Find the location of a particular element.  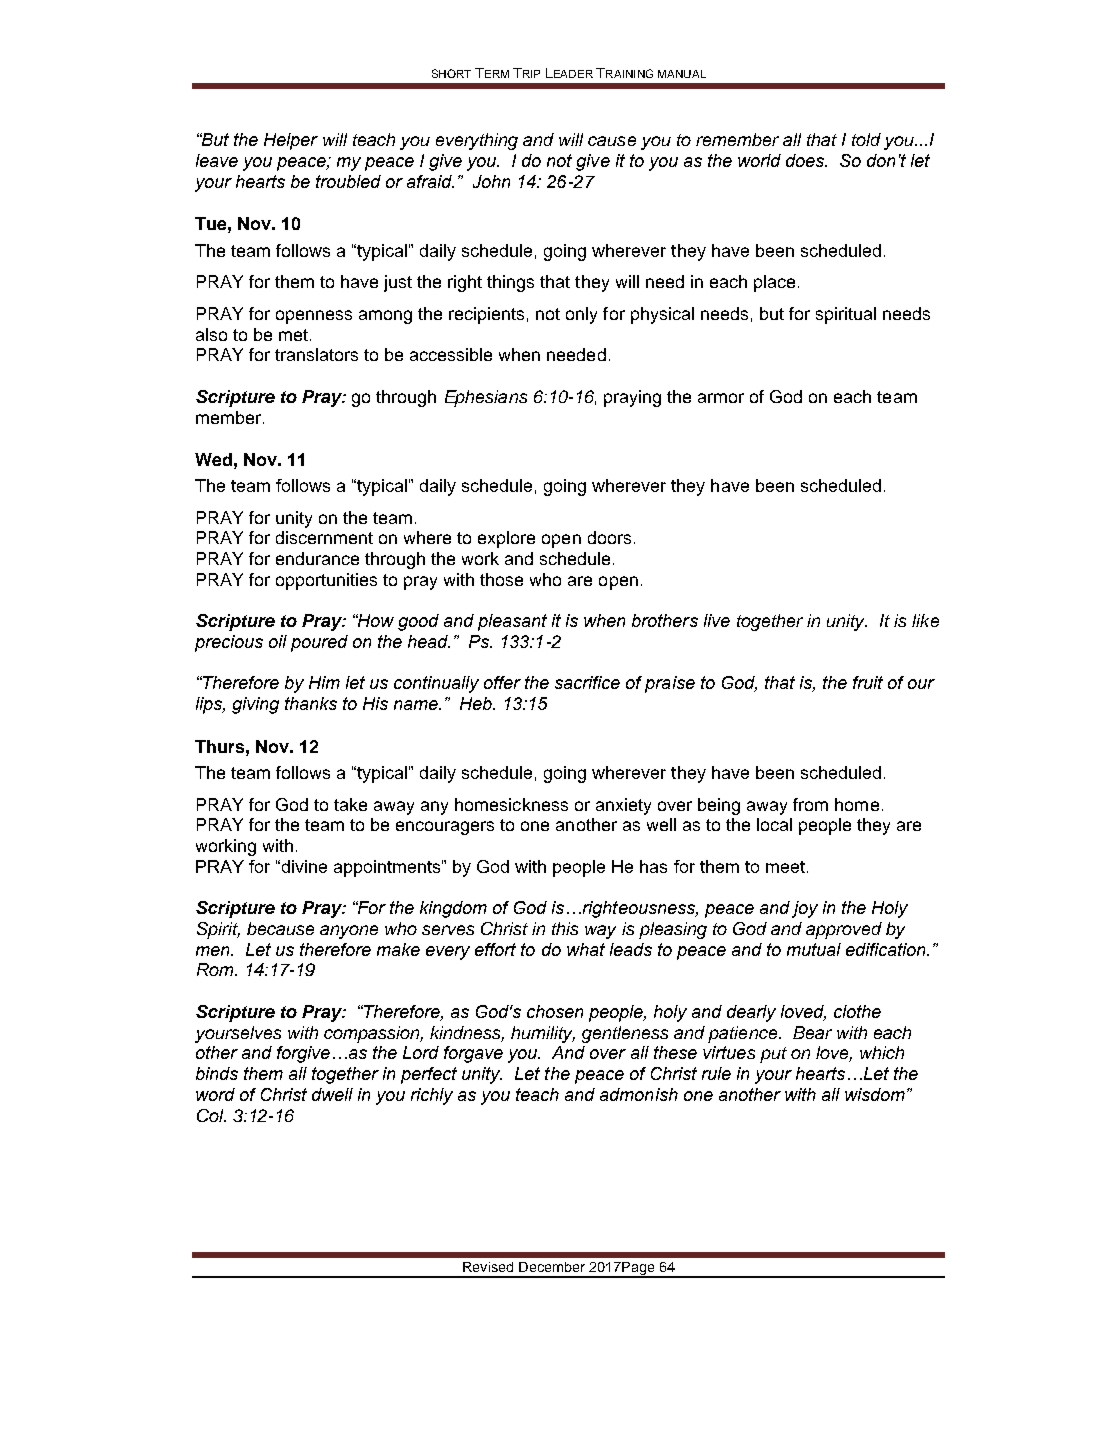

sacrifice is located at coordinates (587, 682).
